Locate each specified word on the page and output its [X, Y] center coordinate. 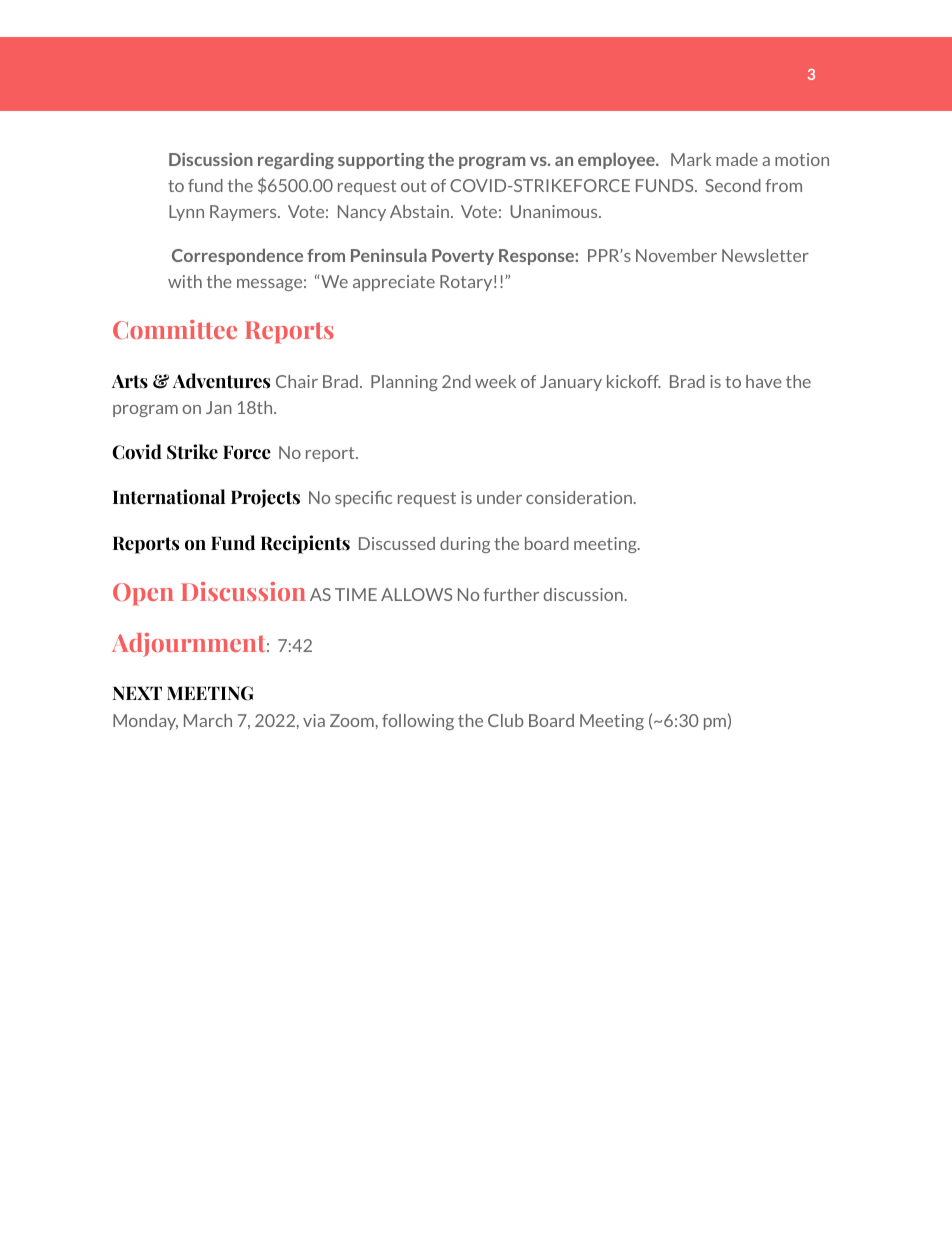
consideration [579, 497]
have [764, 381]
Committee [175, 329]
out [413, 186]
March [208, 720]
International [169, 497]
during [465, 545]
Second [733, 185]
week [495, 381]
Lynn [186, 213]
